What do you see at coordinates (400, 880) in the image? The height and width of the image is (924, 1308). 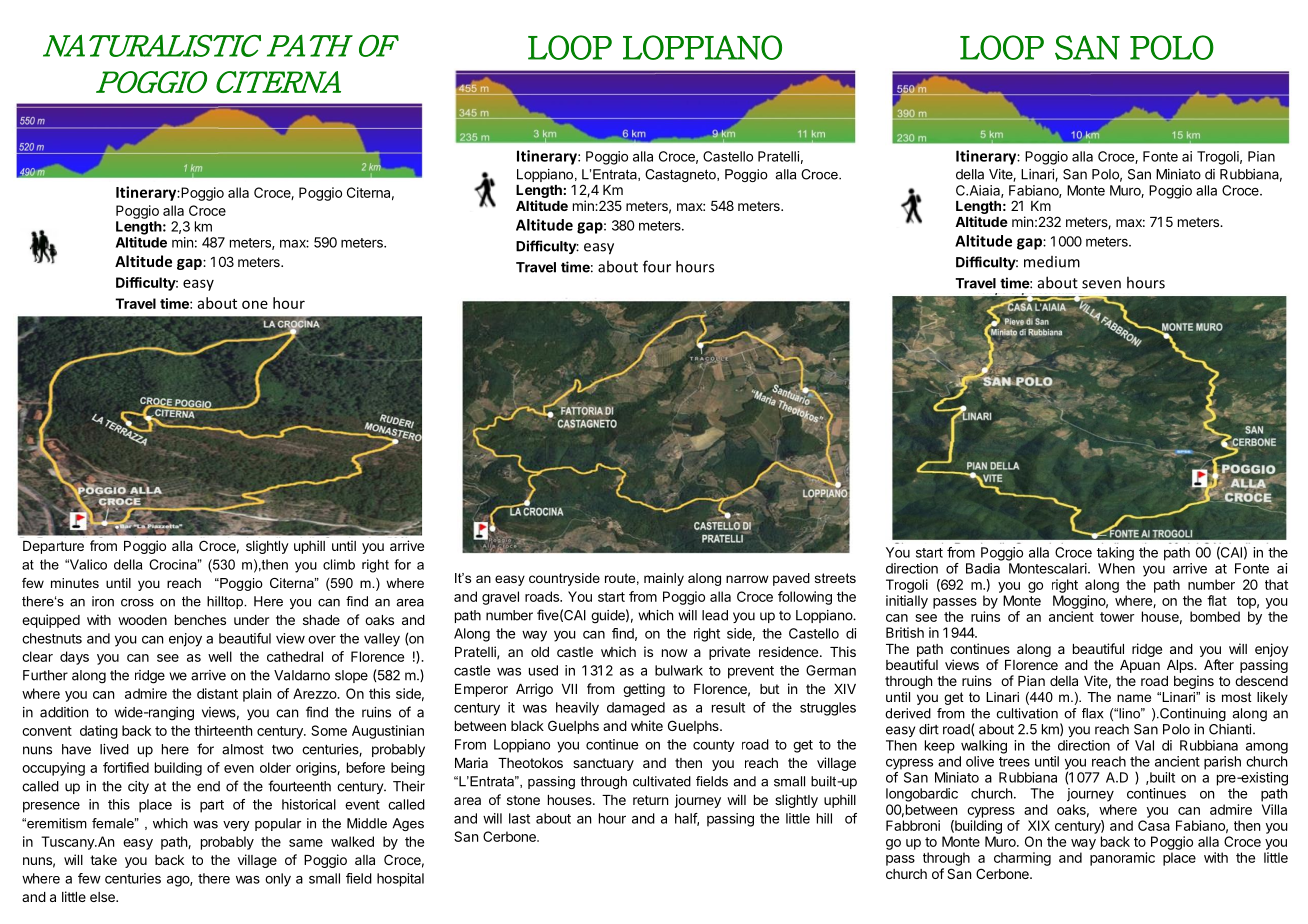 I see `hospital` at bounding box center [400, 880].
